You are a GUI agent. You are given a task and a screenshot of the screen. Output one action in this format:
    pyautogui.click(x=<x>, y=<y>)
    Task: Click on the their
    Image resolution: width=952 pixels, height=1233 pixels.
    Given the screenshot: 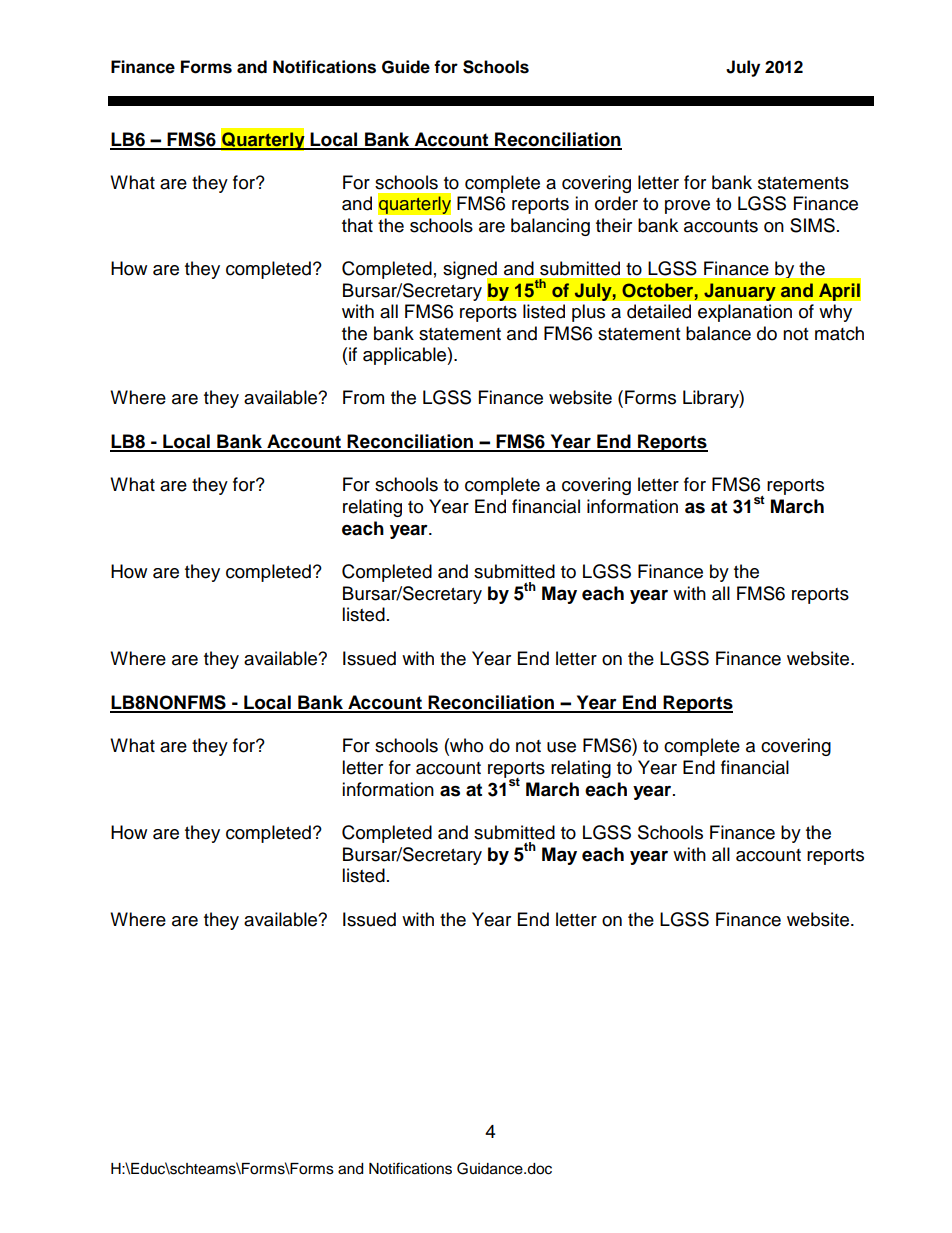 What is the action you would take?
    pyautogui.click(x=614, y=225)
